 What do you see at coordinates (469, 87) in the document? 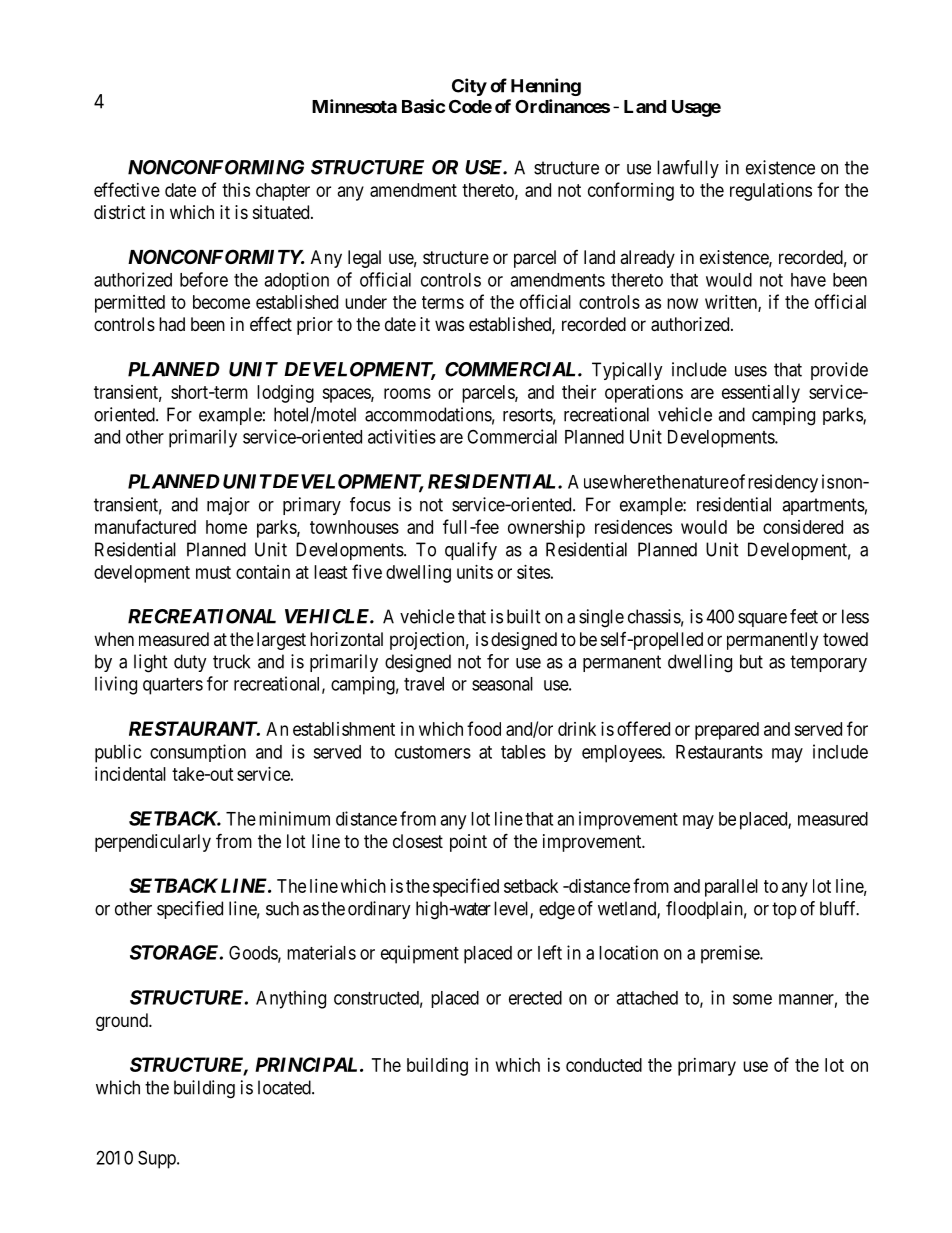
I see `City` at bounding box center [469, 87].
